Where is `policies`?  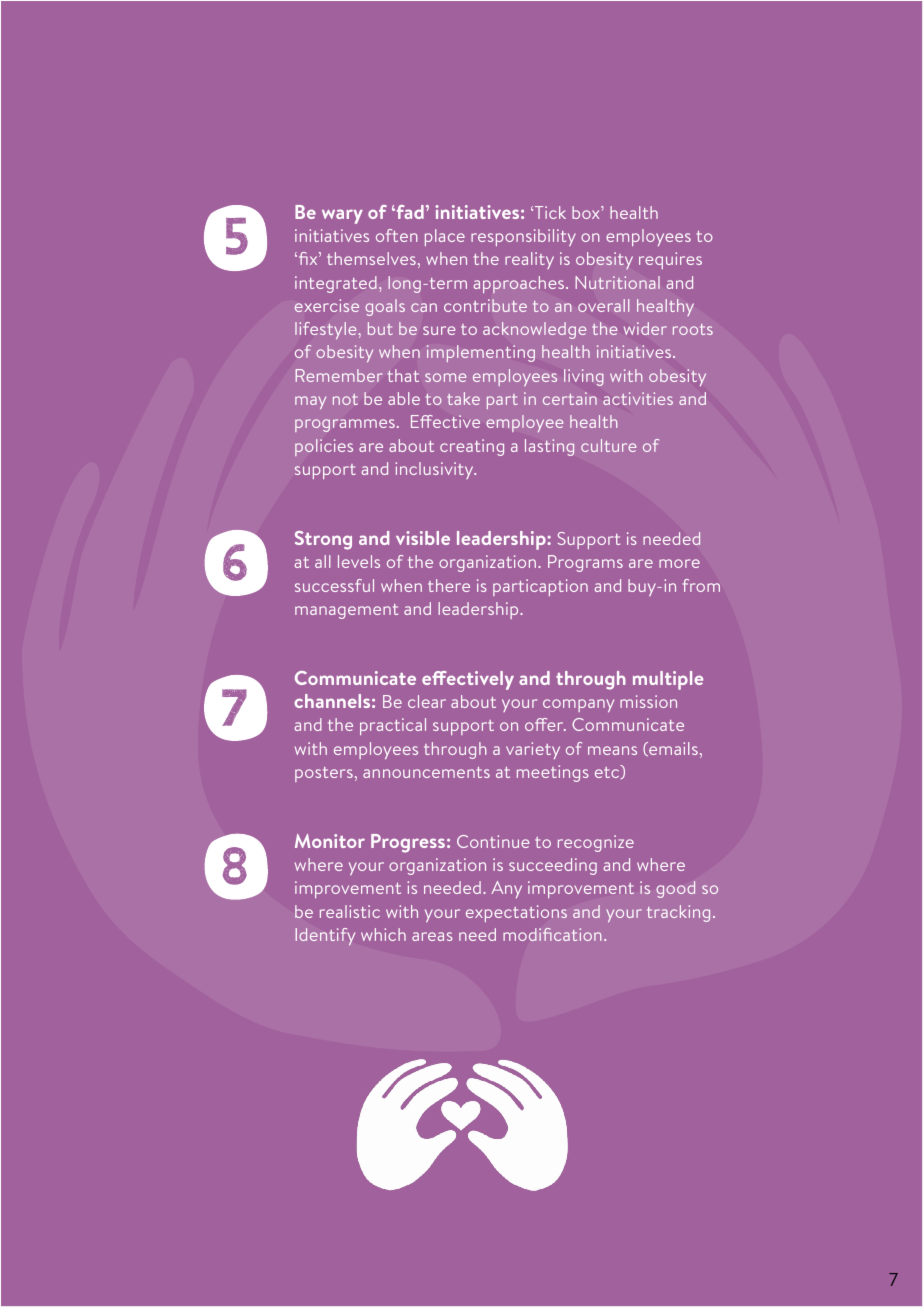 policies is located at coordinates (324, 447).
